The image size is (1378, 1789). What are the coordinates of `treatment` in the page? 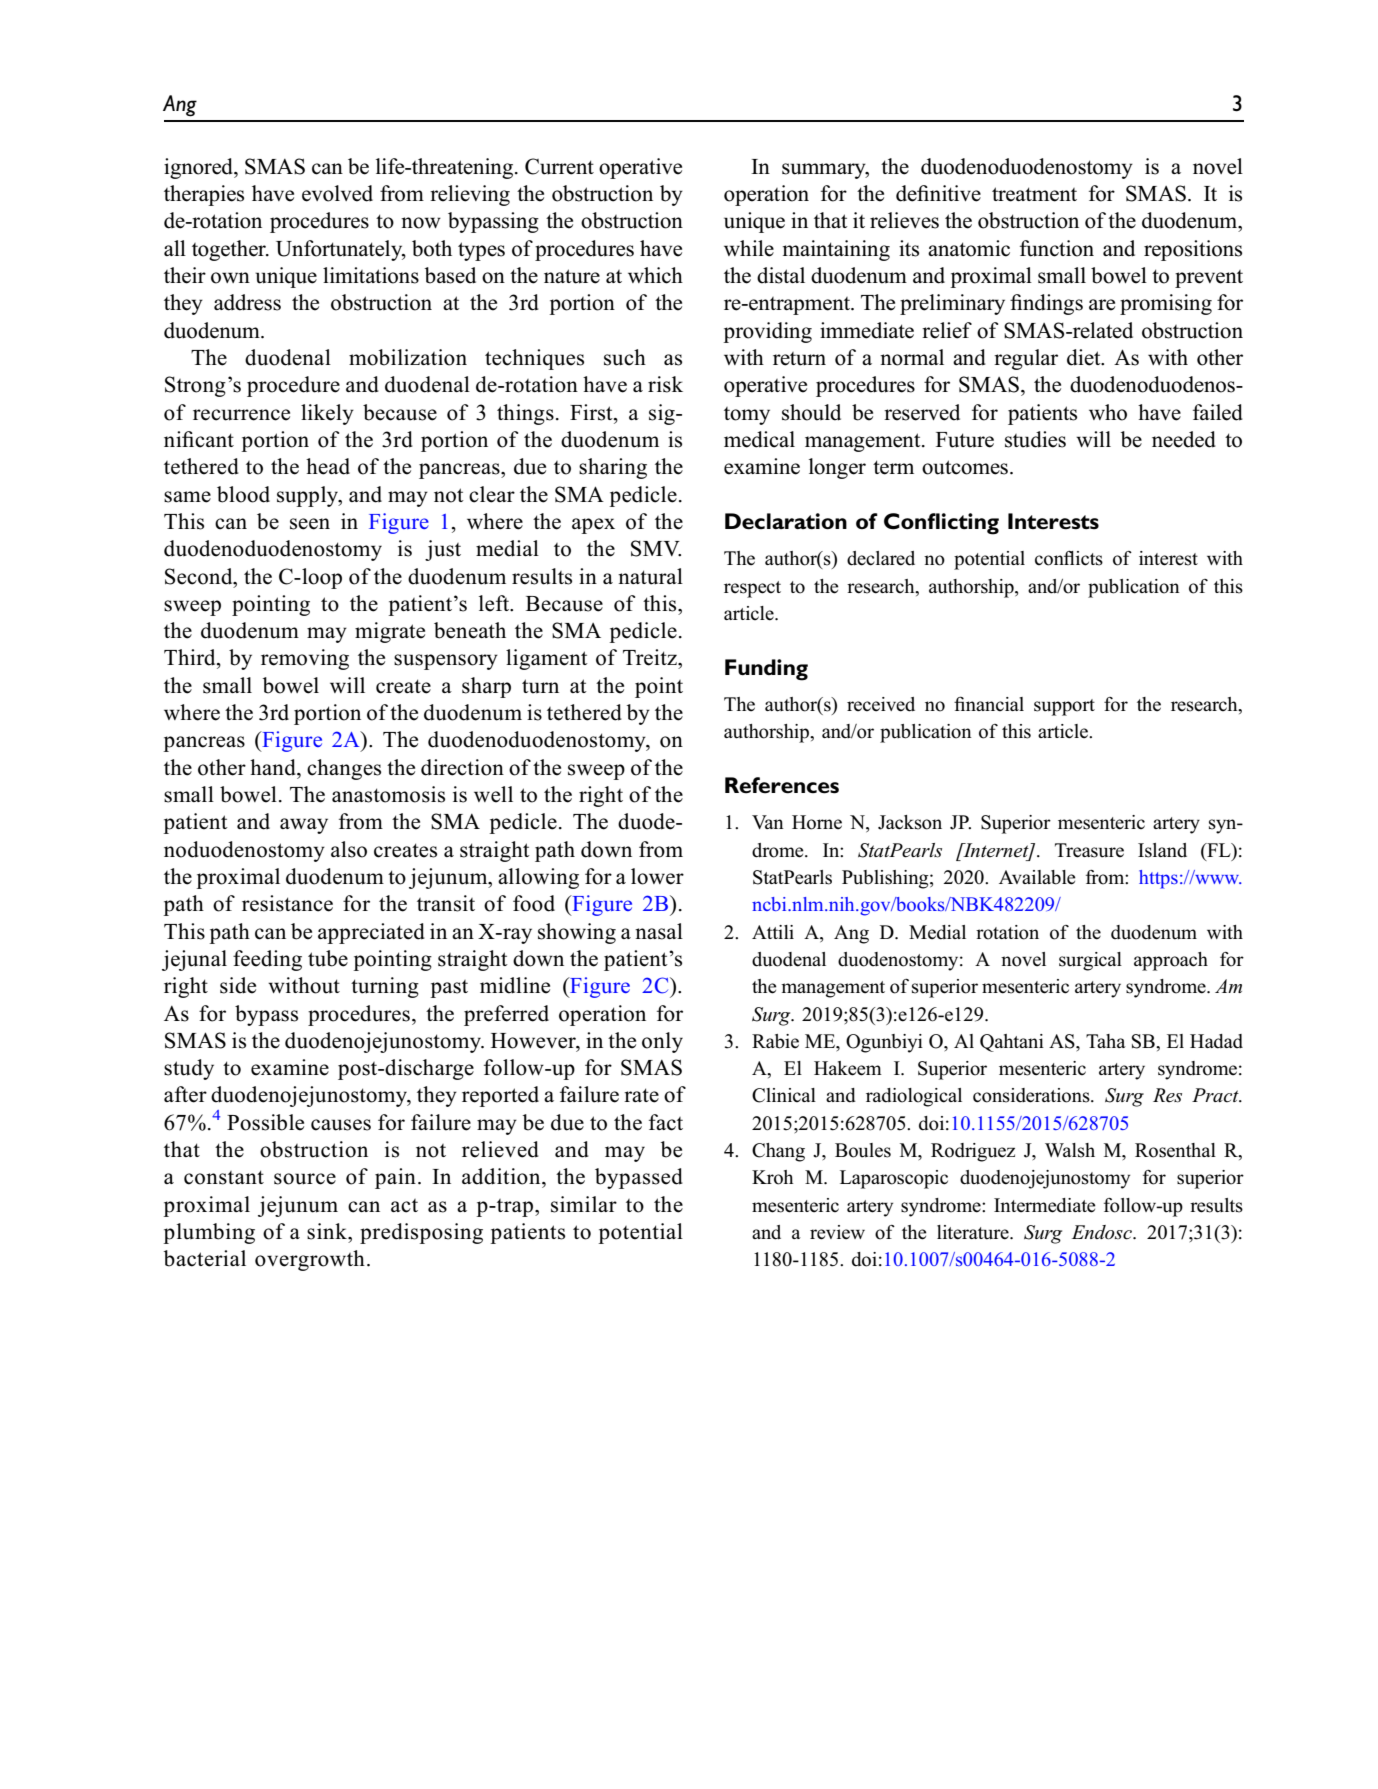 It's located at (1034, 194).
